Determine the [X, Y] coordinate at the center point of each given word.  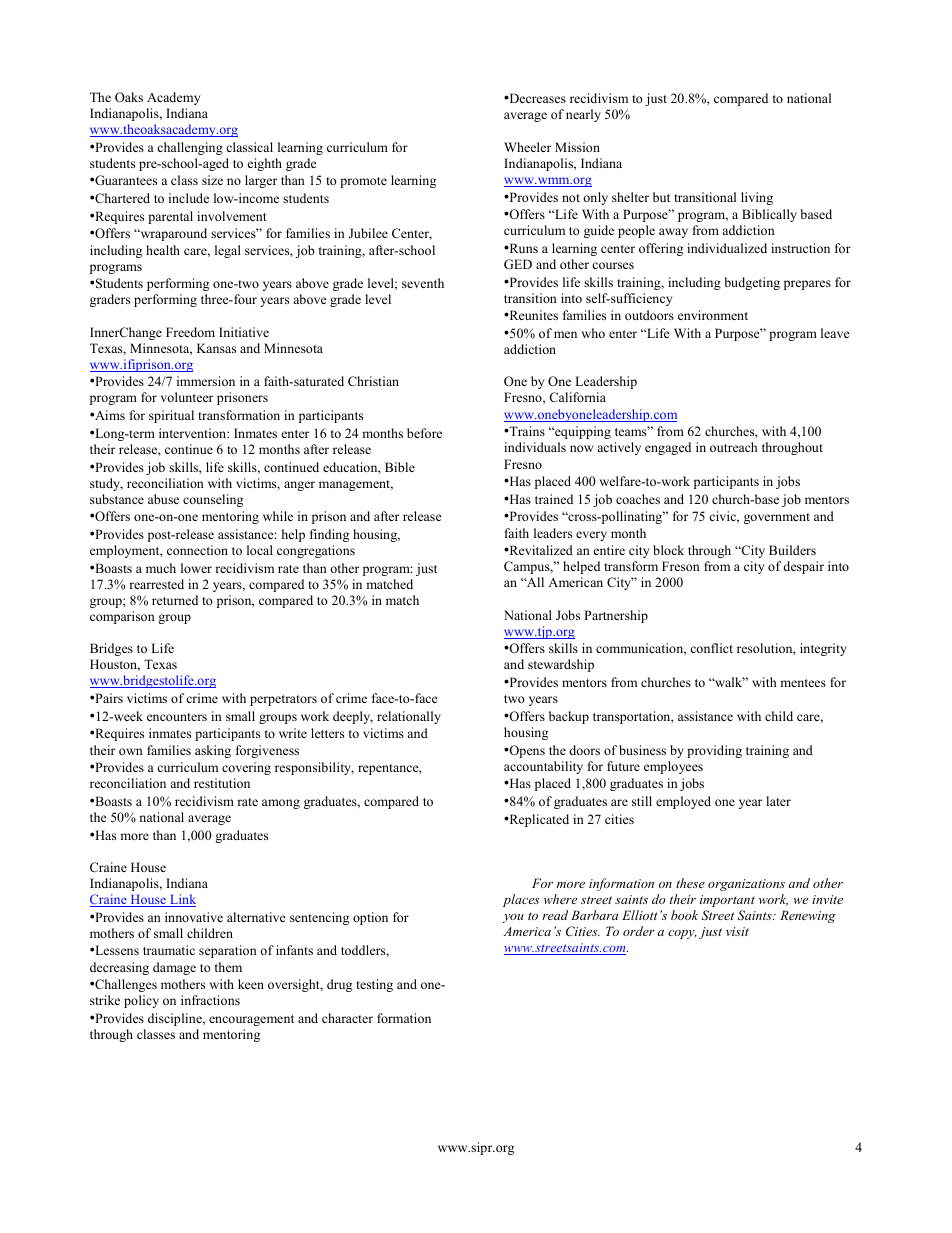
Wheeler [527, 147]
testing [374, 985]
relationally [409, 717]
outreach [733, 447]
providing [714, 751]
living [757, 198]
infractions [210, 1000]
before [424, 433]
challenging [190, 148]
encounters [177, 717]
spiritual [171, 416]
